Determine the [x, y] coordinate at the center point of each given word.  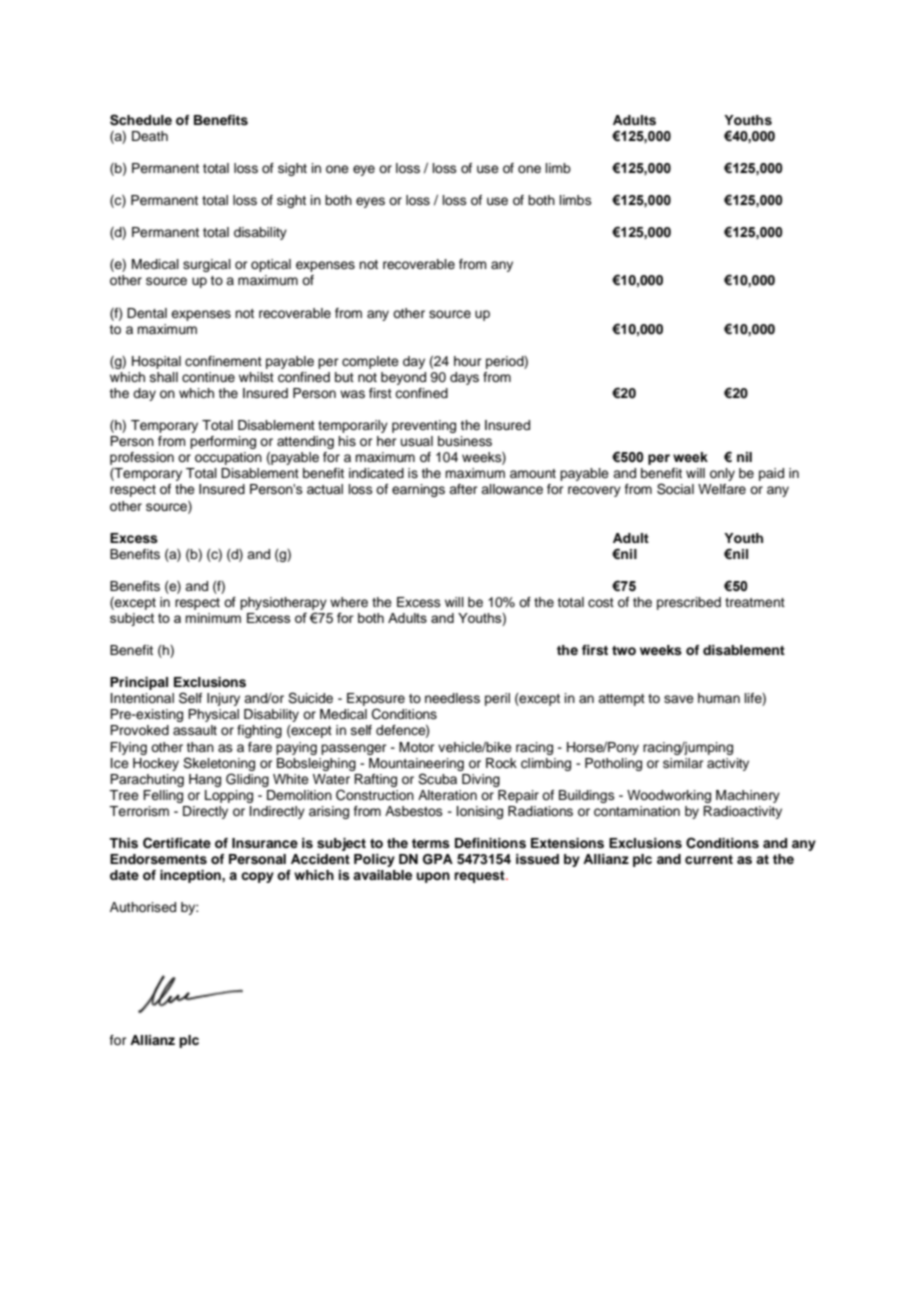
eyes [370, 202]
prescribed [689, 603]
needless [452, 698]
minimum [213, 618]
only [722, 474]
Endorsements [158, 859]
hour [468, 361]
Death [150, 136]
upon [433, 877]
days [464, 378]
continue [208, 377]
